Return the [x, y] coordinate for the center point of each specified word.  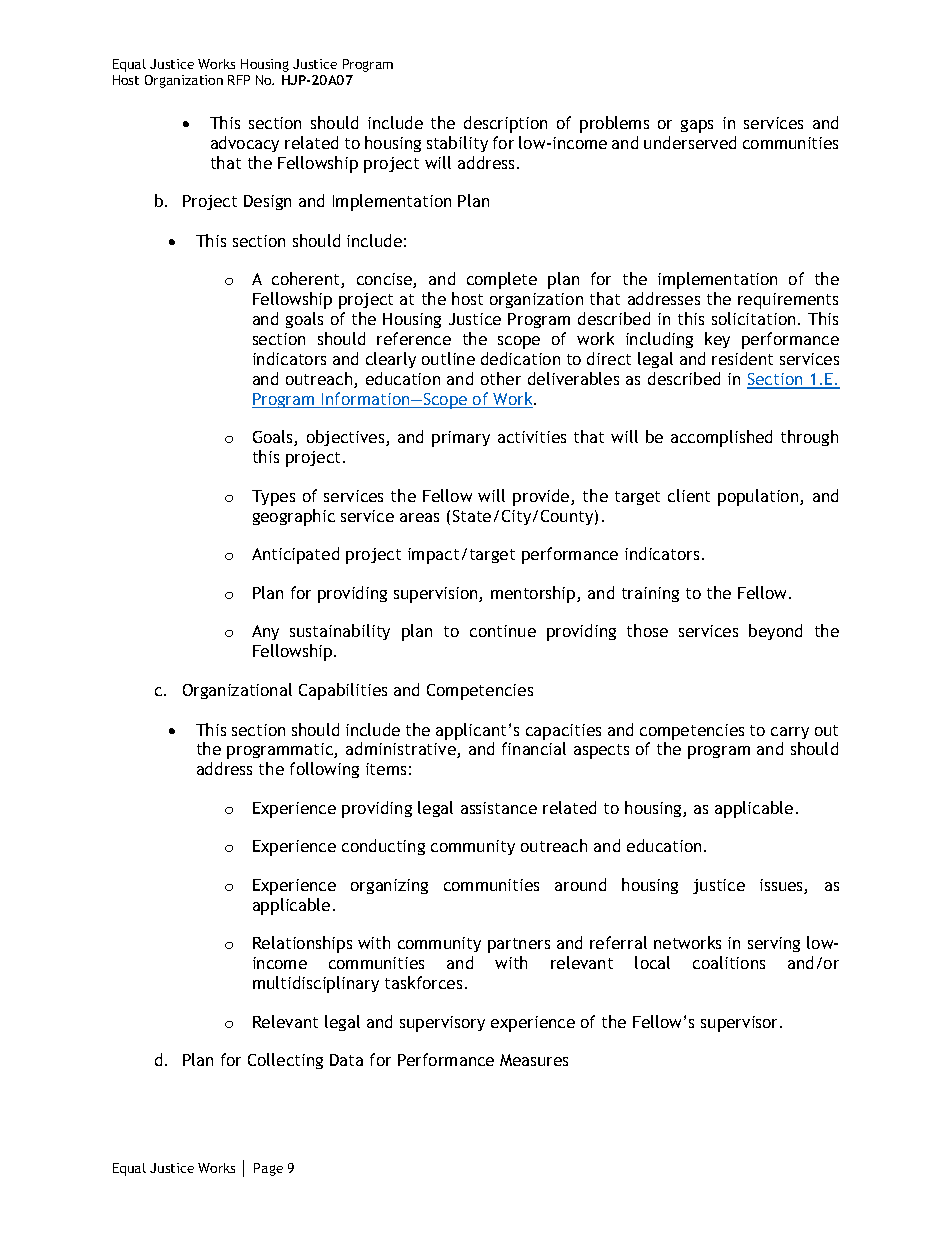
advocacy [245, 144]
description [505, 124]
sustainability [340, 632]
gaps [697, 126]
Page [268, 1169]
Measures [534, 1060]
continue [503, 631]
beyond [775, 632]
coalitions [729, 962]
